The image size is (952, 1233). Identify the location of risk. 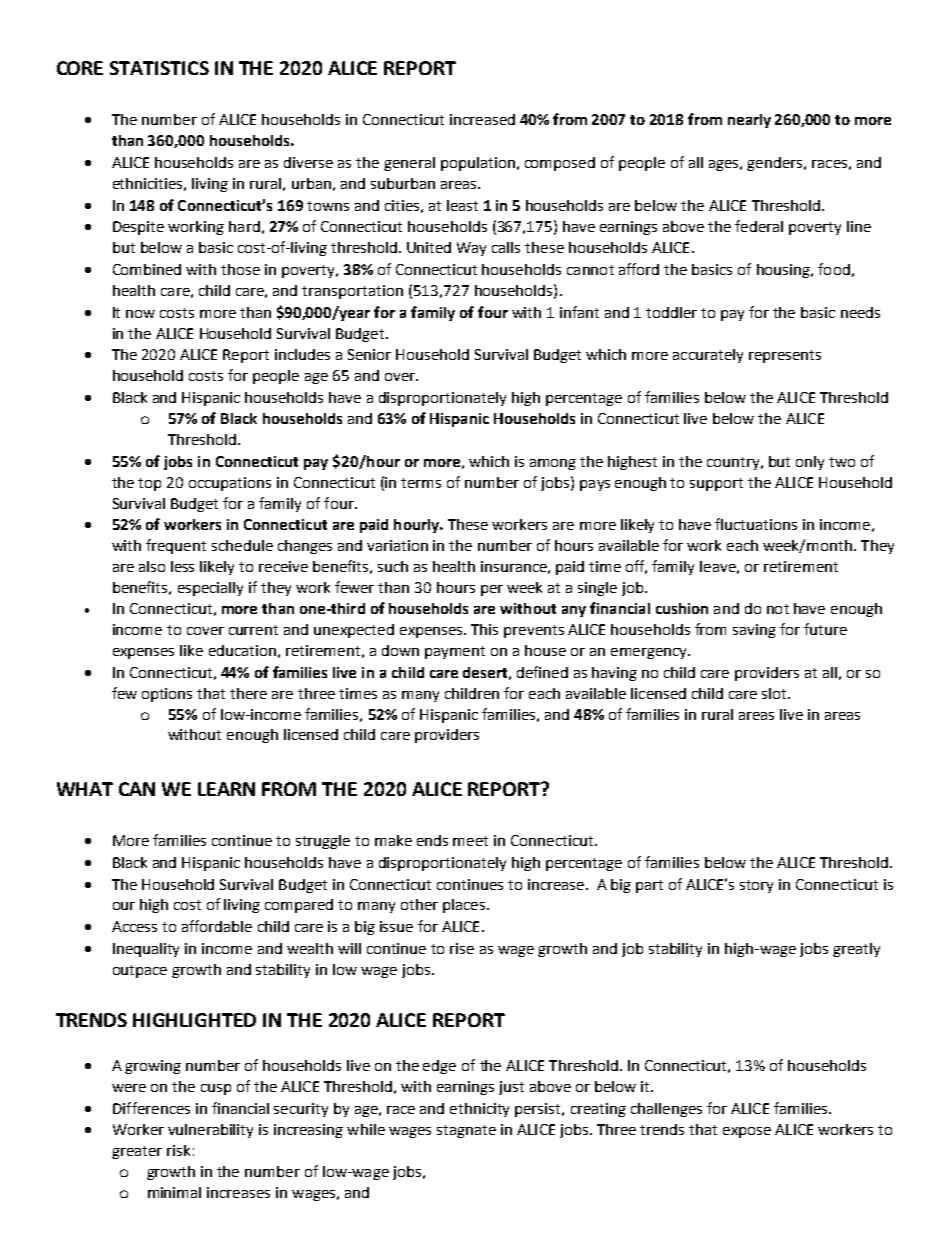
(178, 1150).
